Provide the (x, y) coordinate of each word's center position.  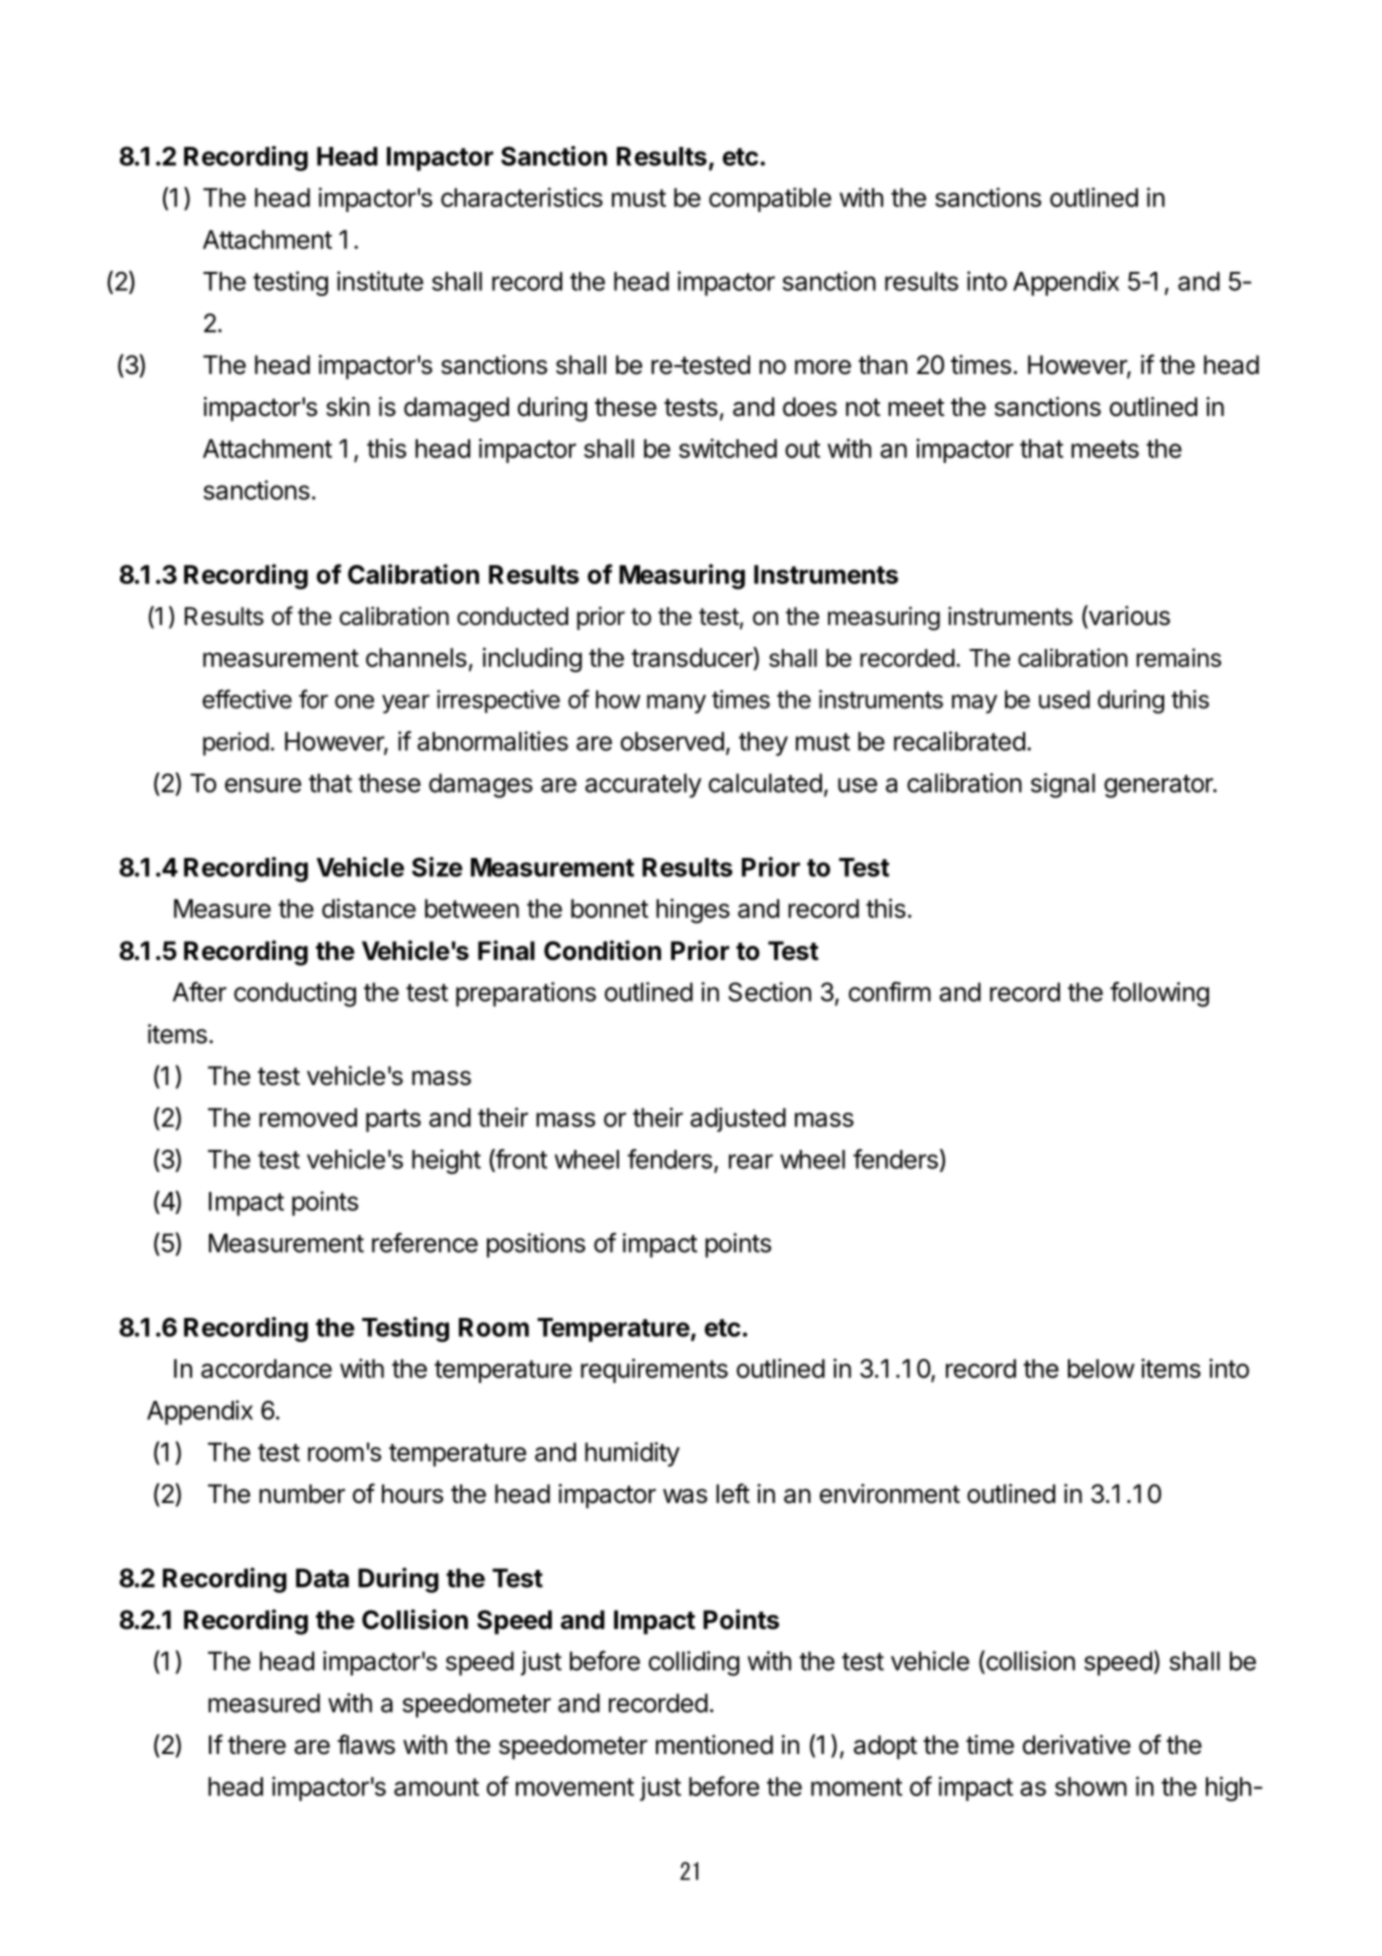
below (1101, 1368)
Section (769, 992)
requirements (654, 1370)
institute (380, 281)
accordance (266, 1368)
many (676, 704)
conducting (295, 994)
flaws (366, 1744)
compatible (770, 199)
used (1064, 699)
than (882, 365)
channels (416, 657)
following (1159, 994)
